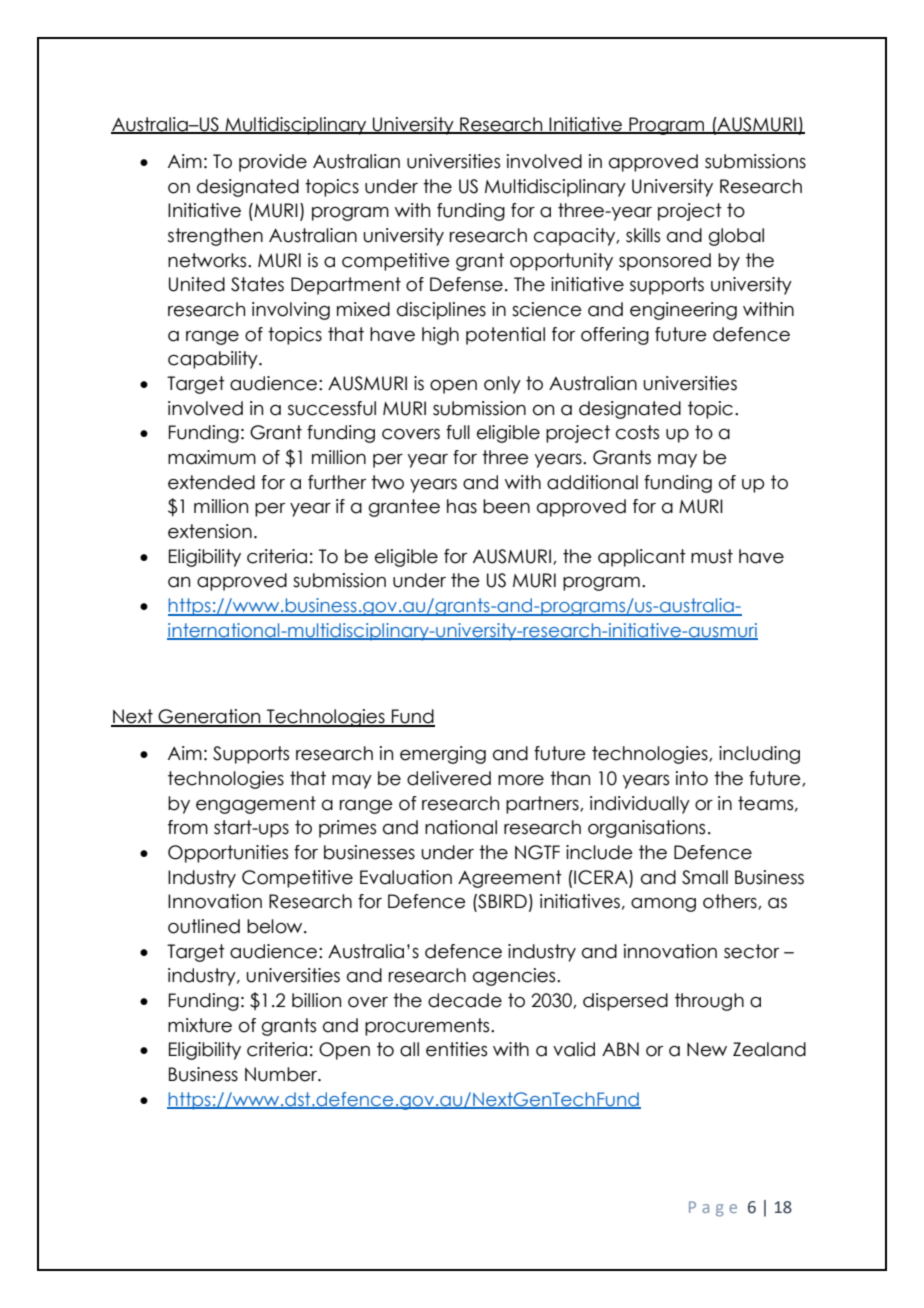 The image size is (924, 1308). Describe the element at coordinates (466, 284) in the screenshot. I see `Defense` at that location.
